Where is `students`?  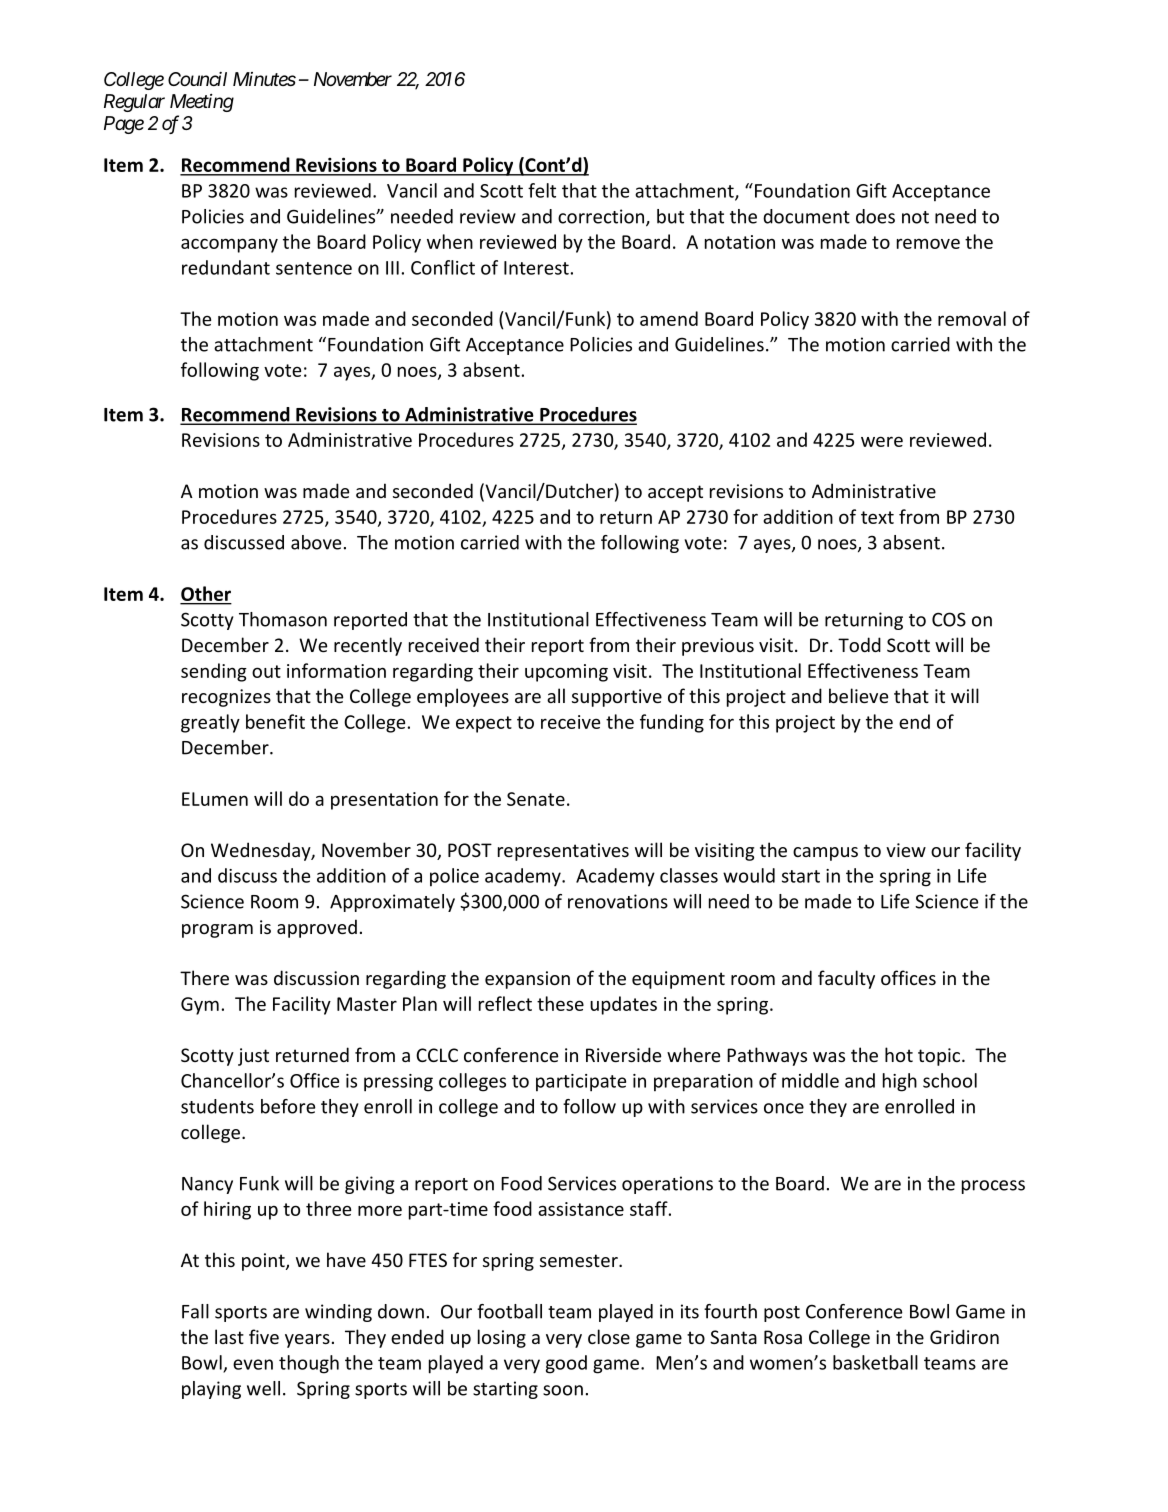 students is located at coordinates (217, 1106).
